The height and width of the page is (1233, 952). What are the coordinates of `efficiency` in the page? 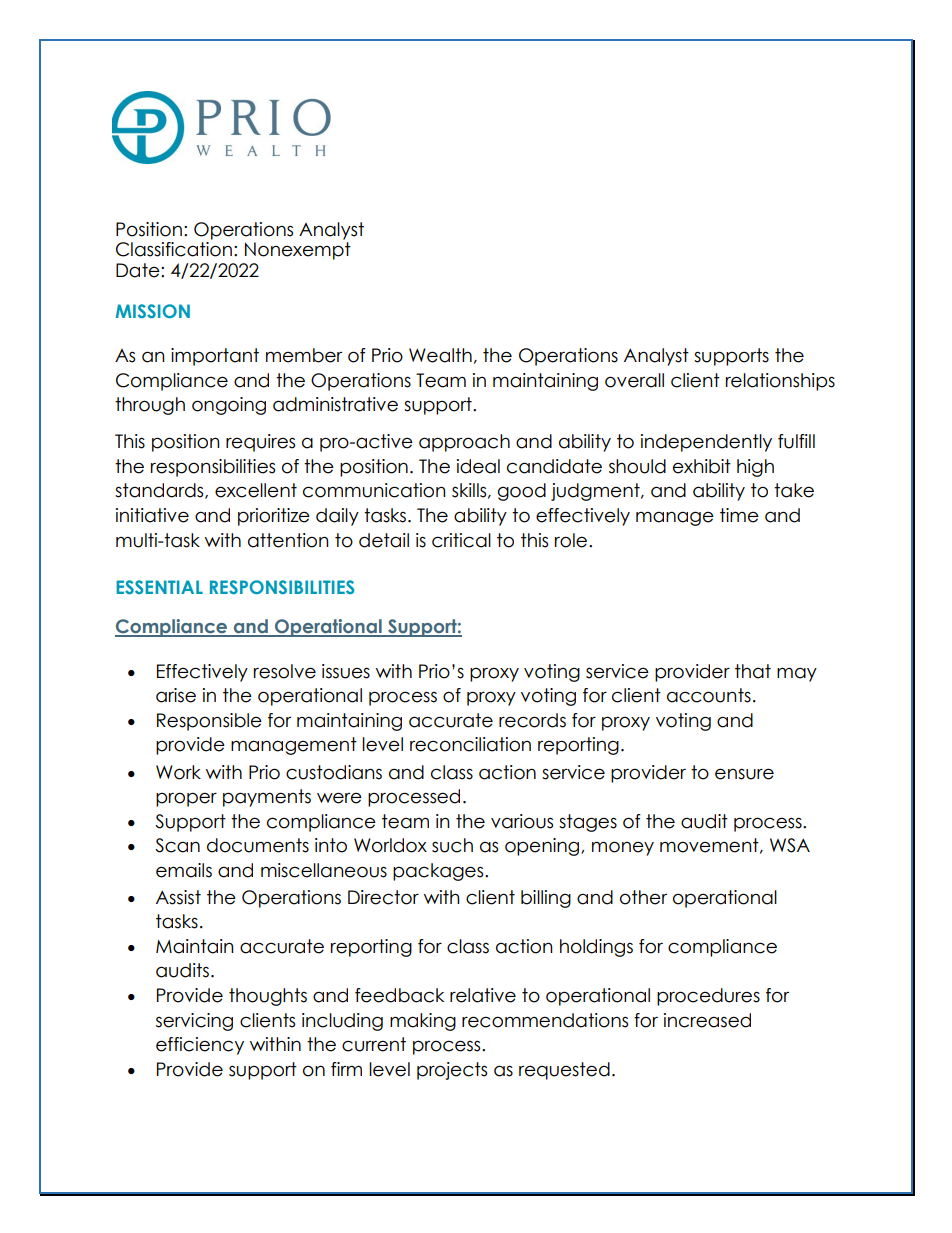 It's located at (200, 1046).
